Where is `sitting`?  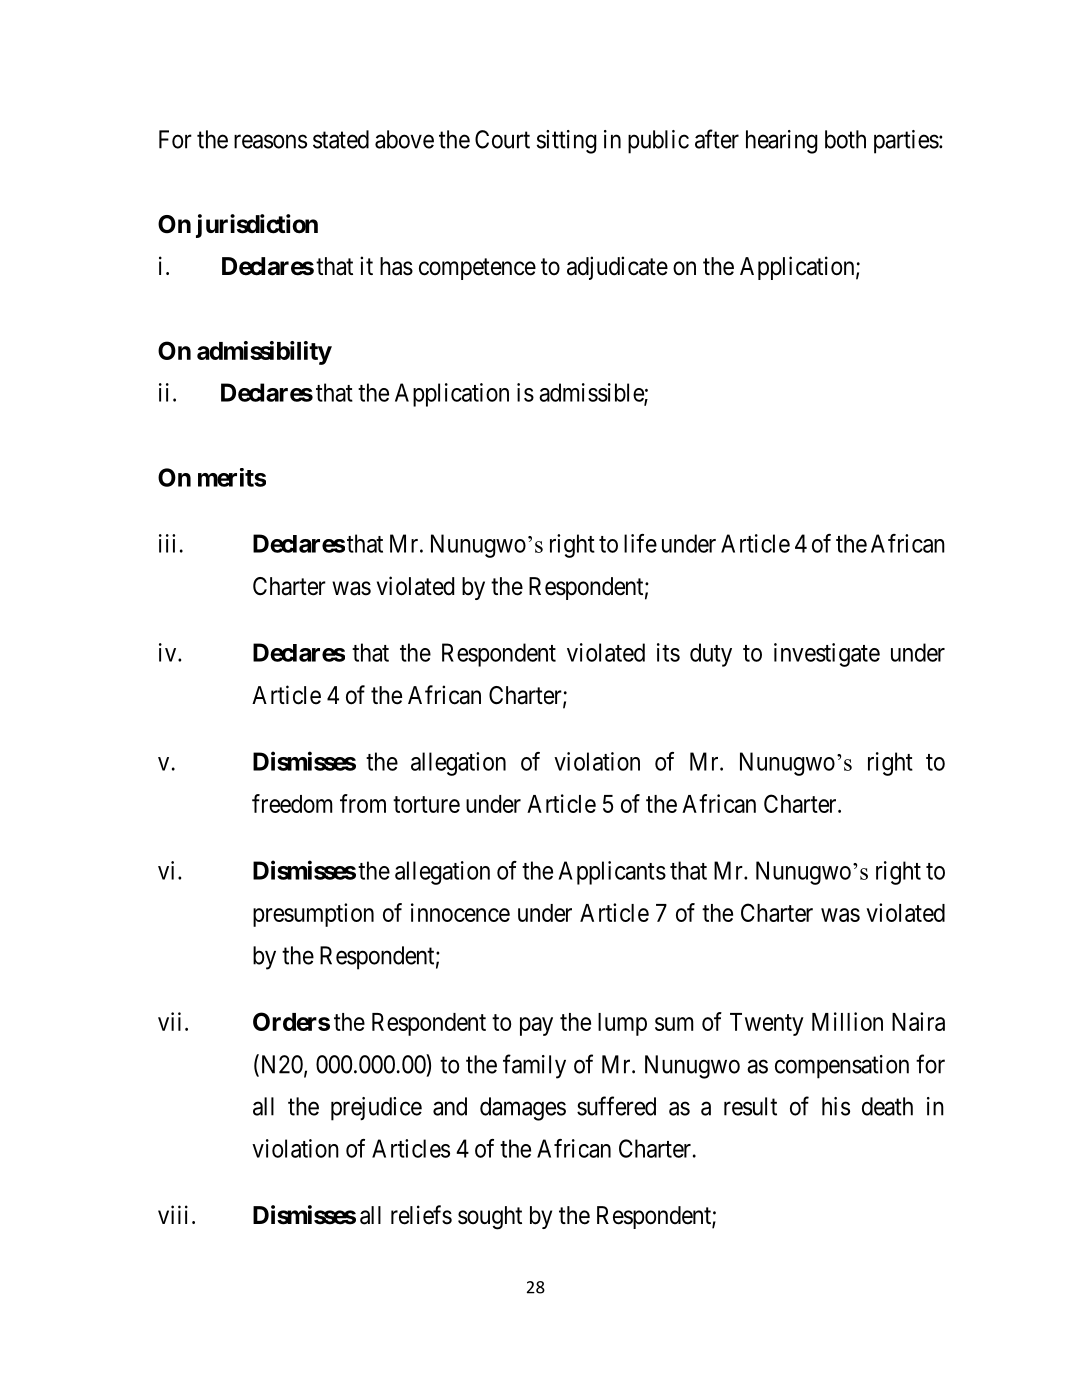 sitting is located at coordinates (567, 142).
